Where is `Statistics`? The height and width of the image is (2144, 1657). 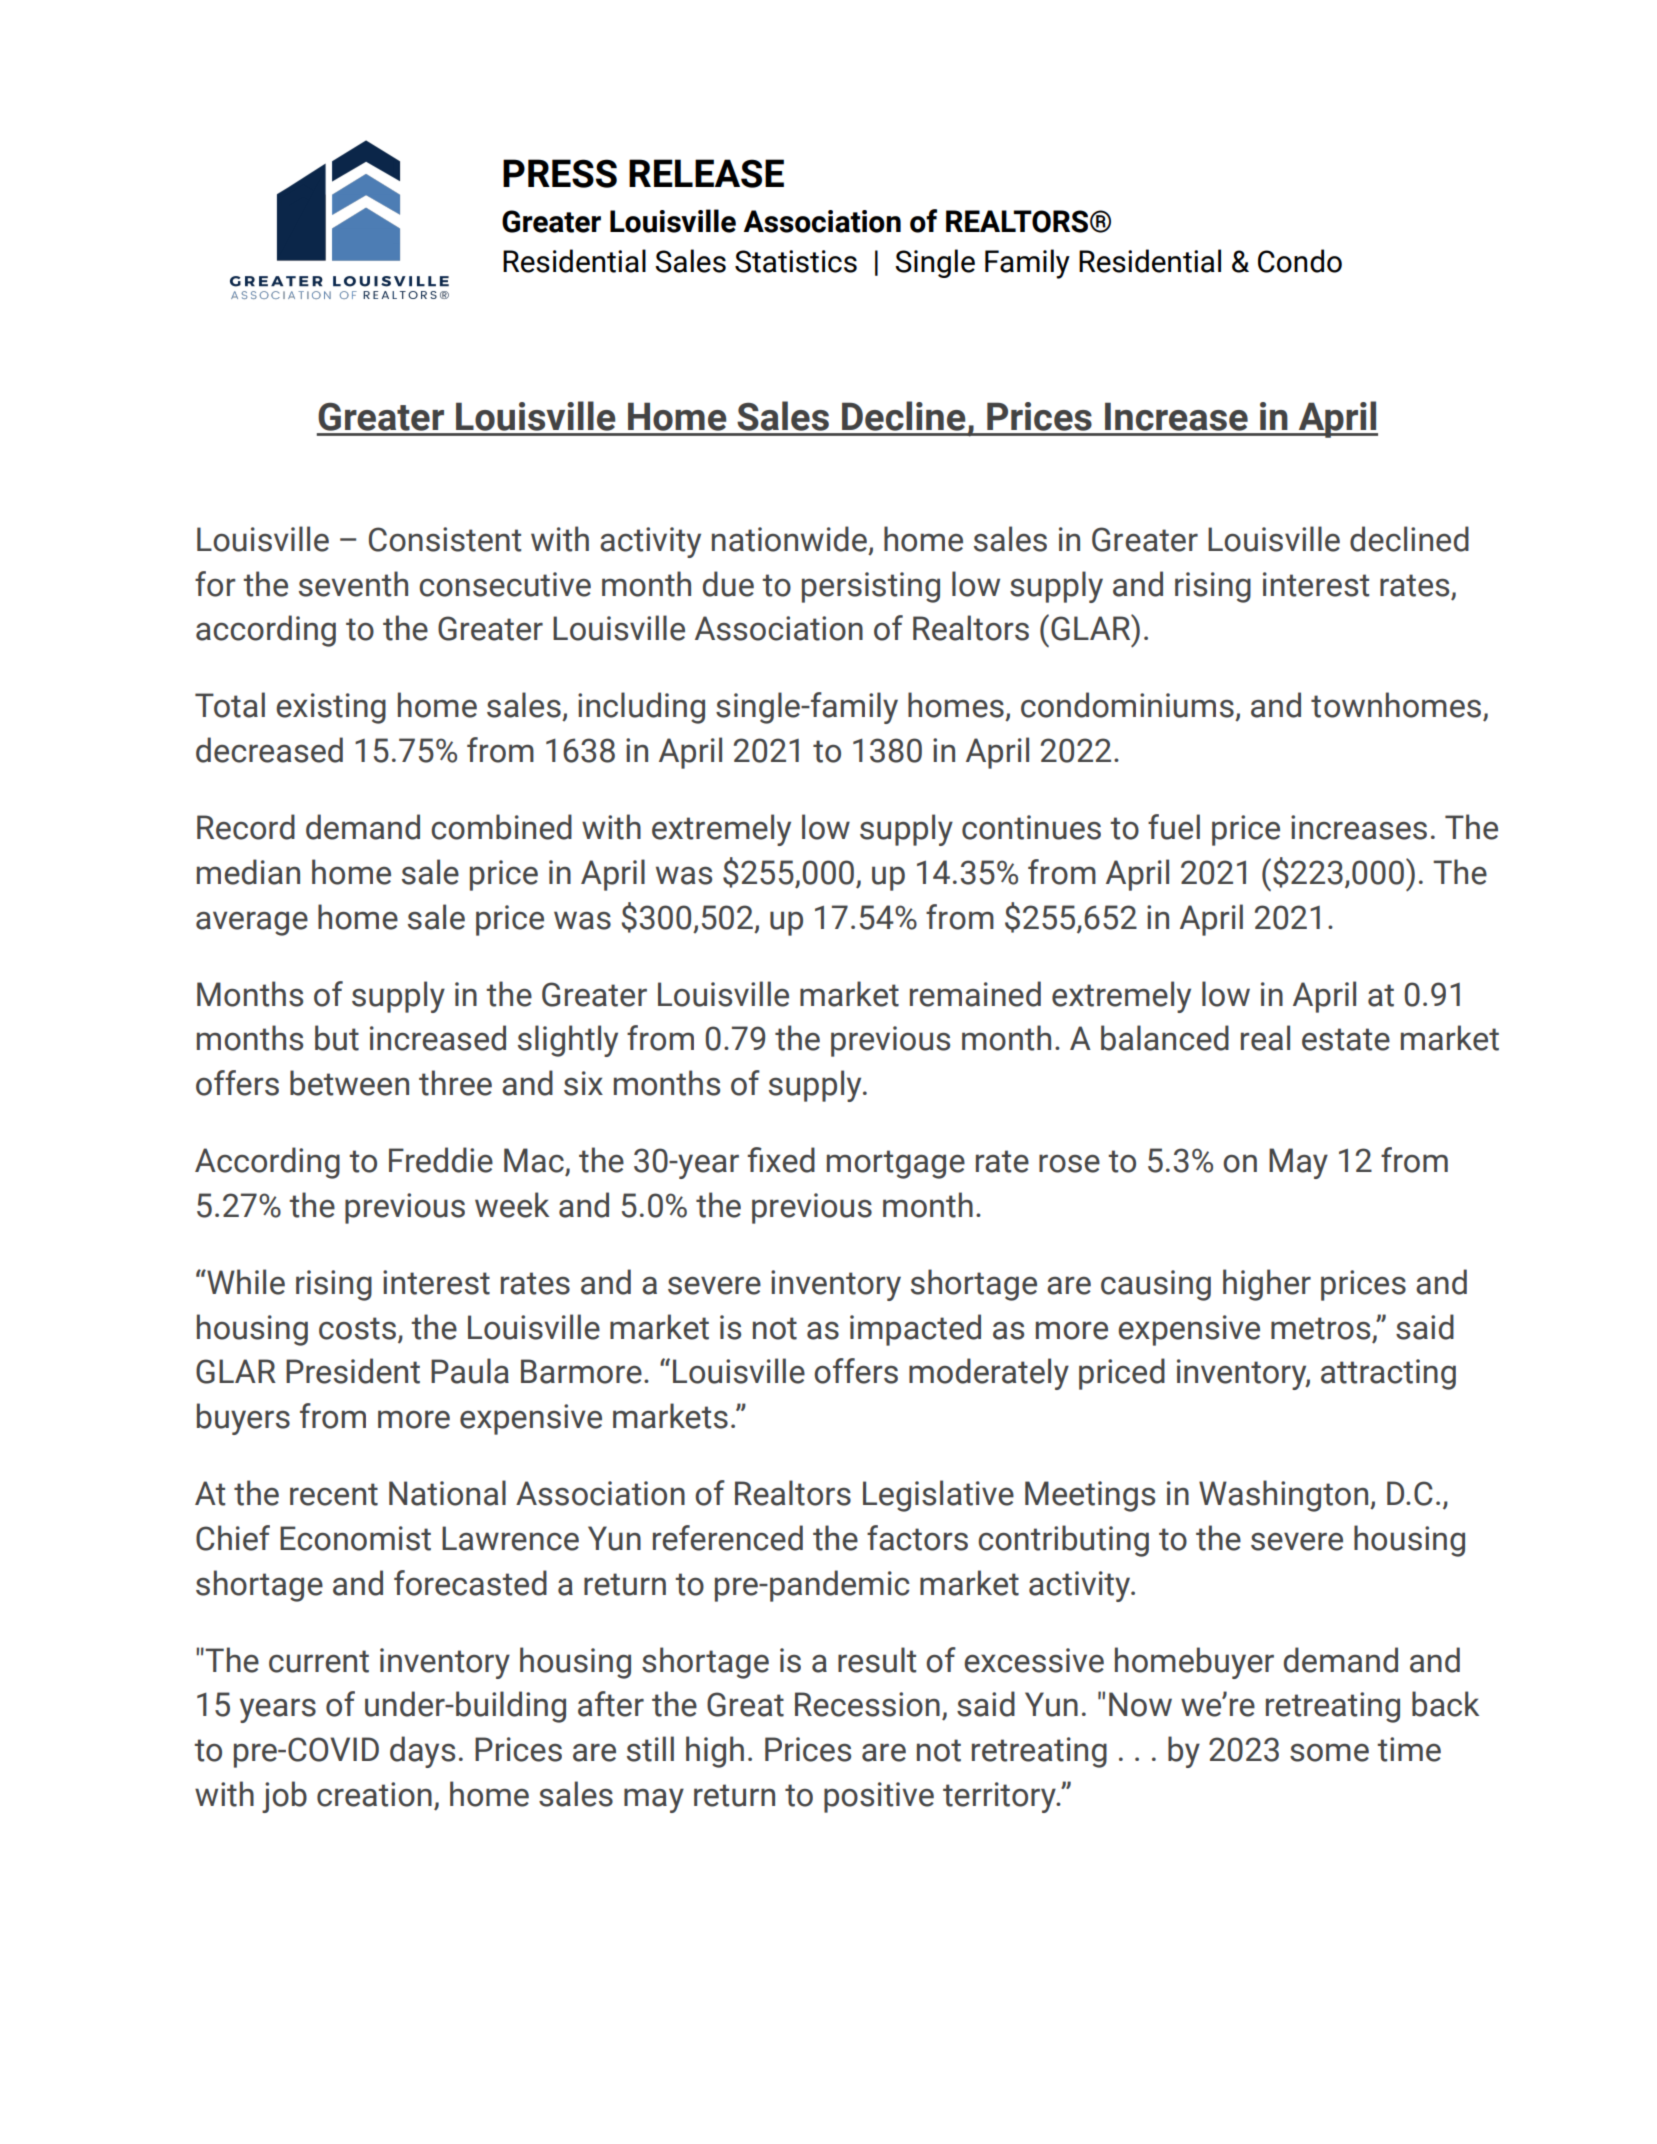 Statistics is located at coordinates (796, 261).
